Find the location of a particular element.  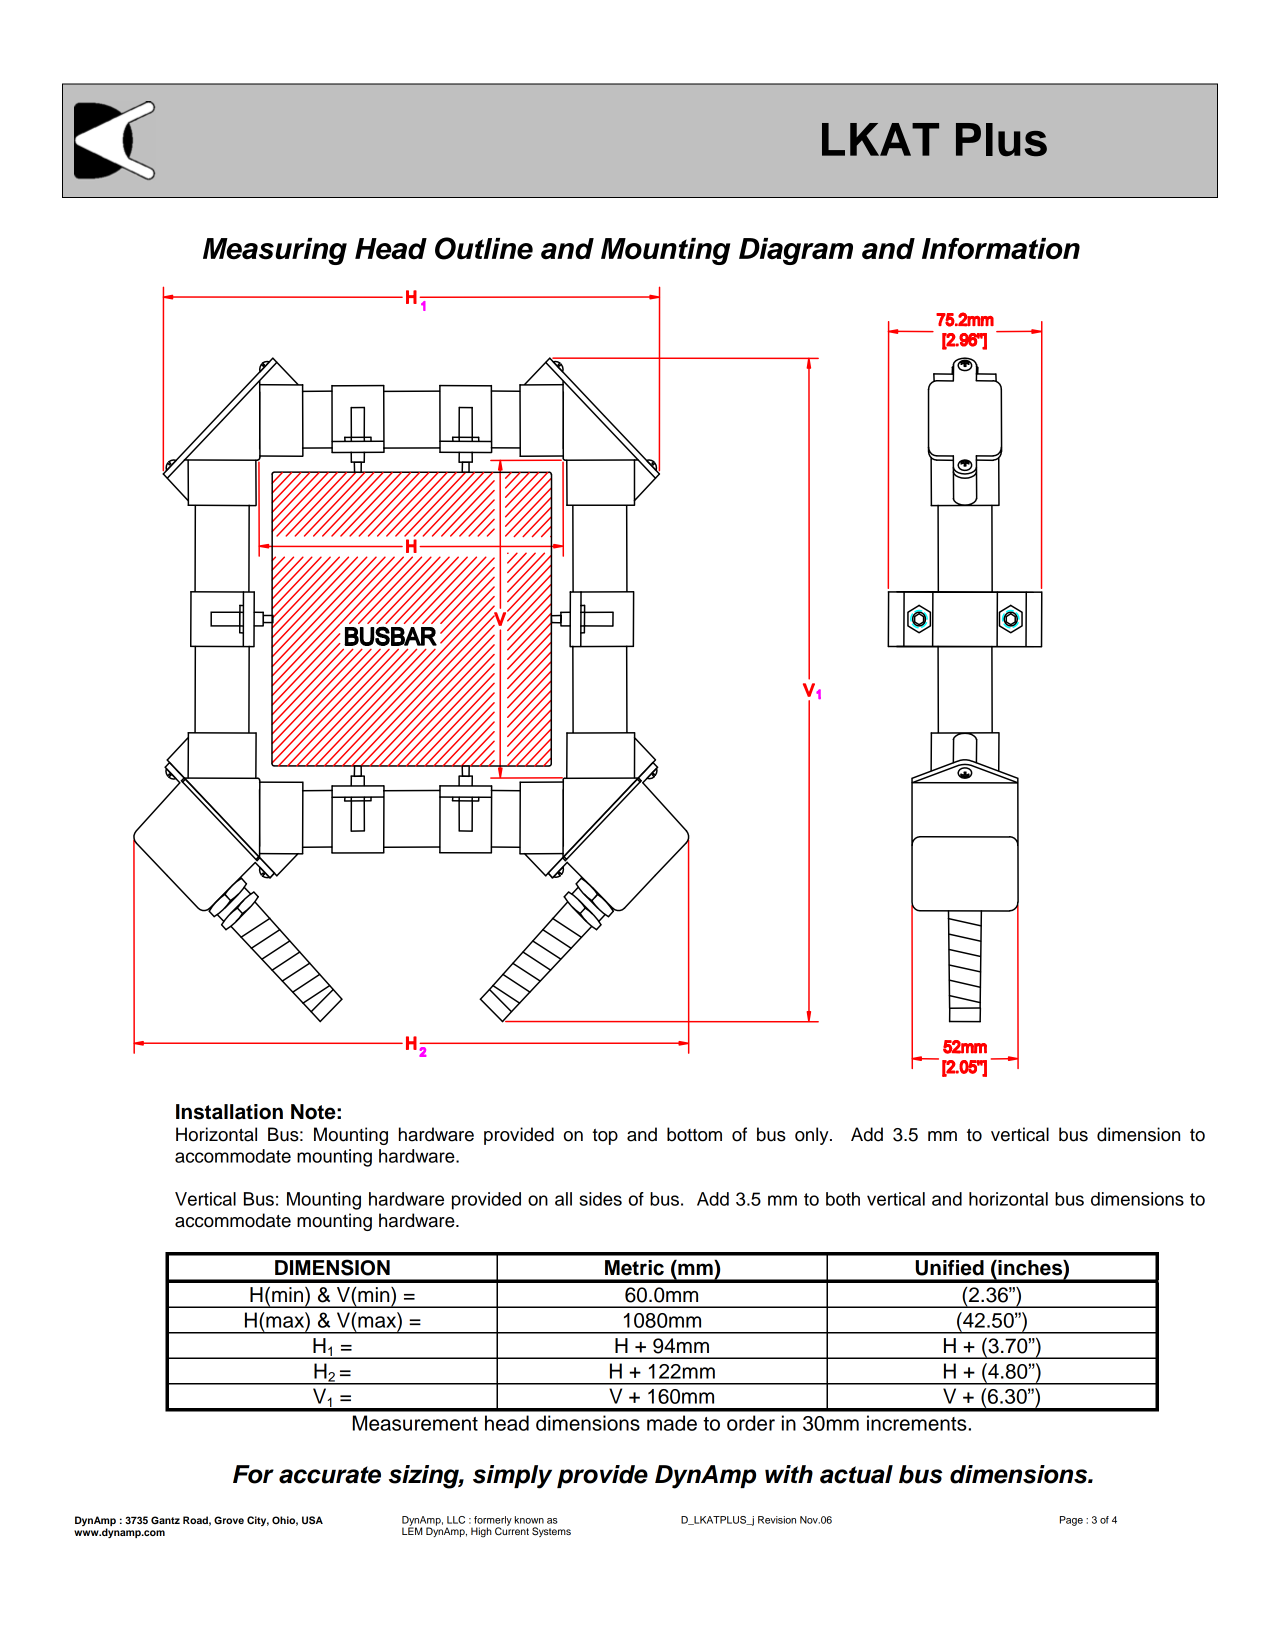

Information is located at coordinates (1001, 249).
